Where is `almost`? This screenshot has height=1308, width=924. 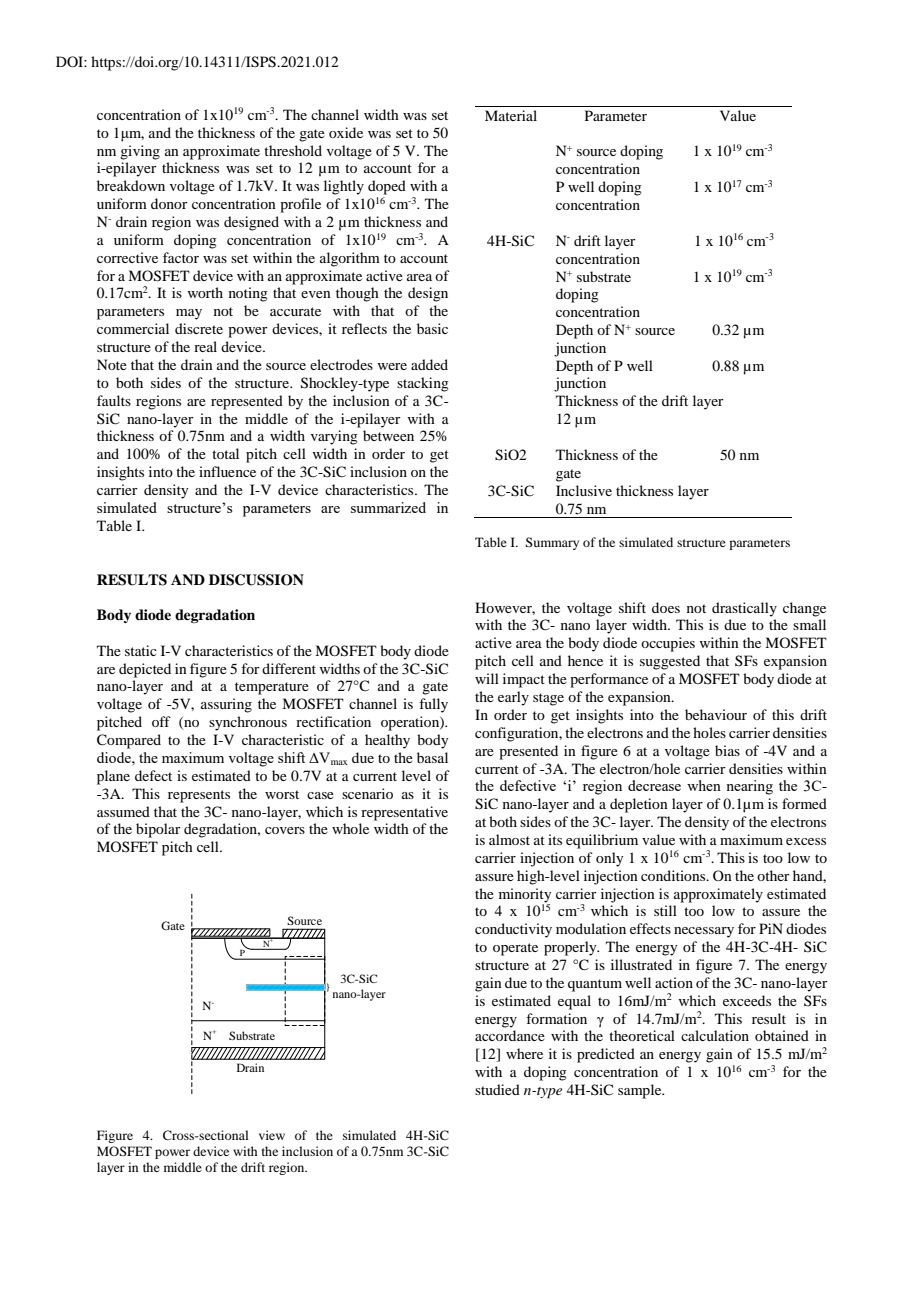
almost is located at coordinates (509, 839).
